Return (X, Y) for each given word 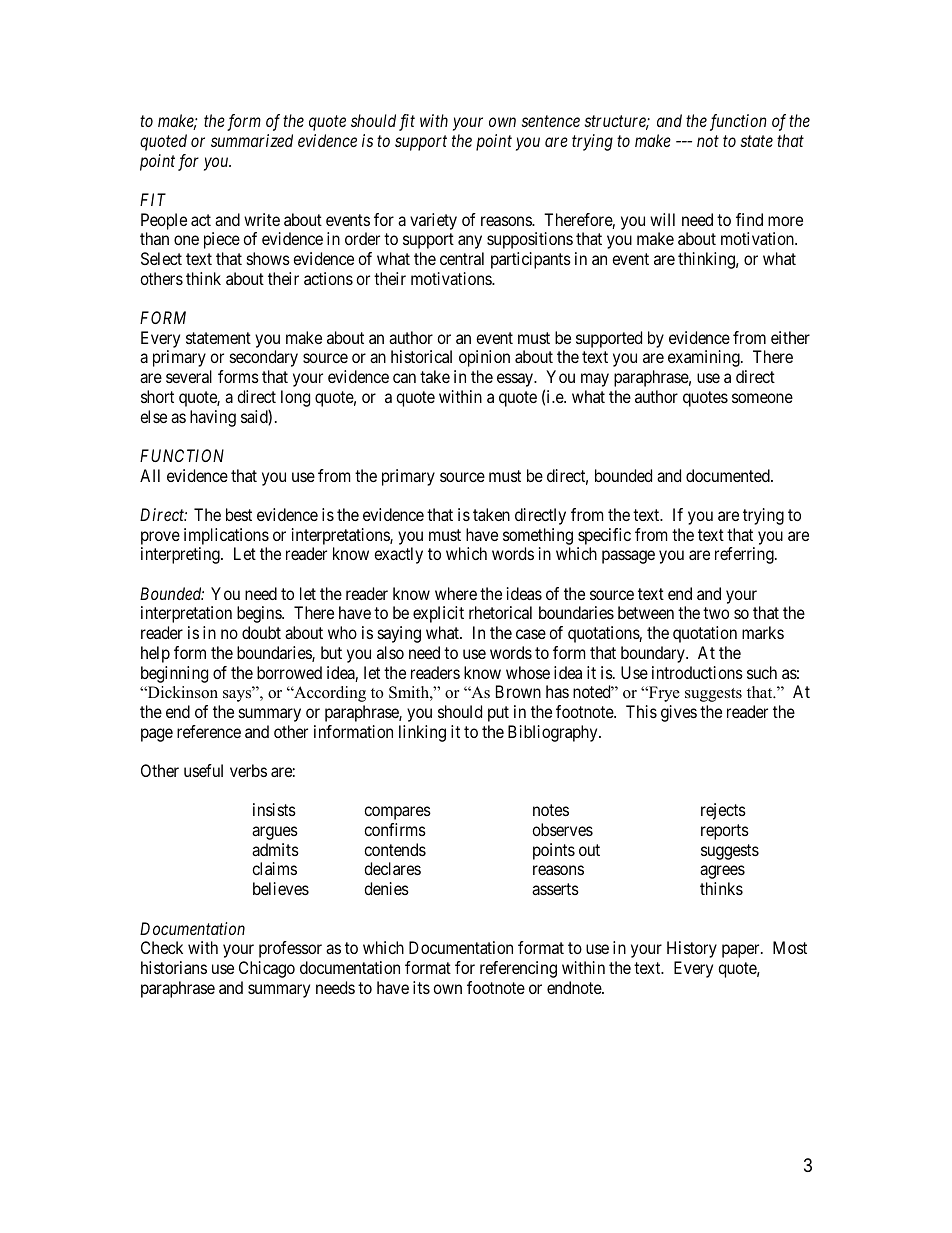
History (692, 949)
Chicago (267, 969)
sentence (551, 121)
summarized (252, 140)
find (749, 219)
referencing (518, 969)
